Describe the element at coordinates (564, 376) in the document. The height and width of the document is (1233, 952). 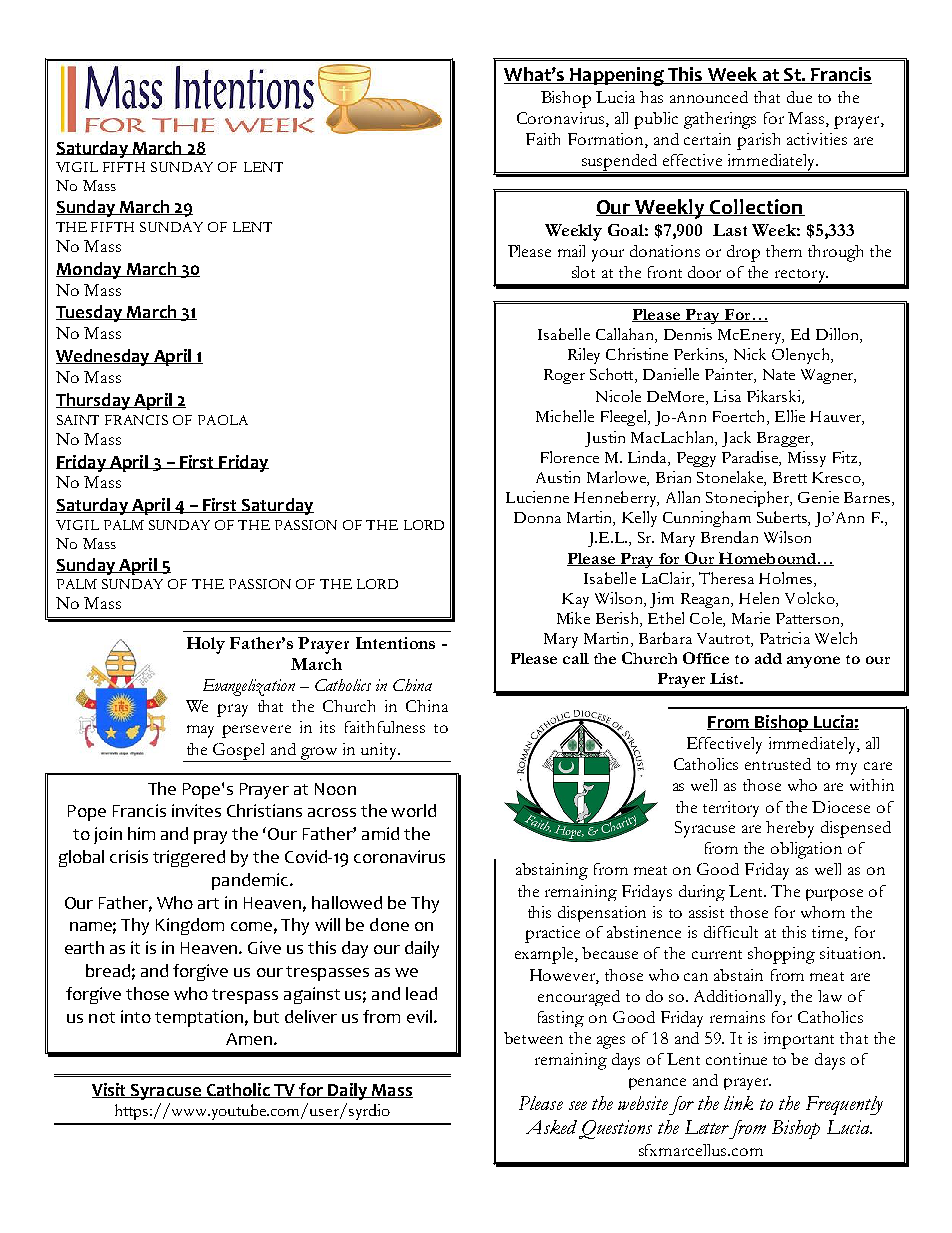
I see `Roger` at that location.
